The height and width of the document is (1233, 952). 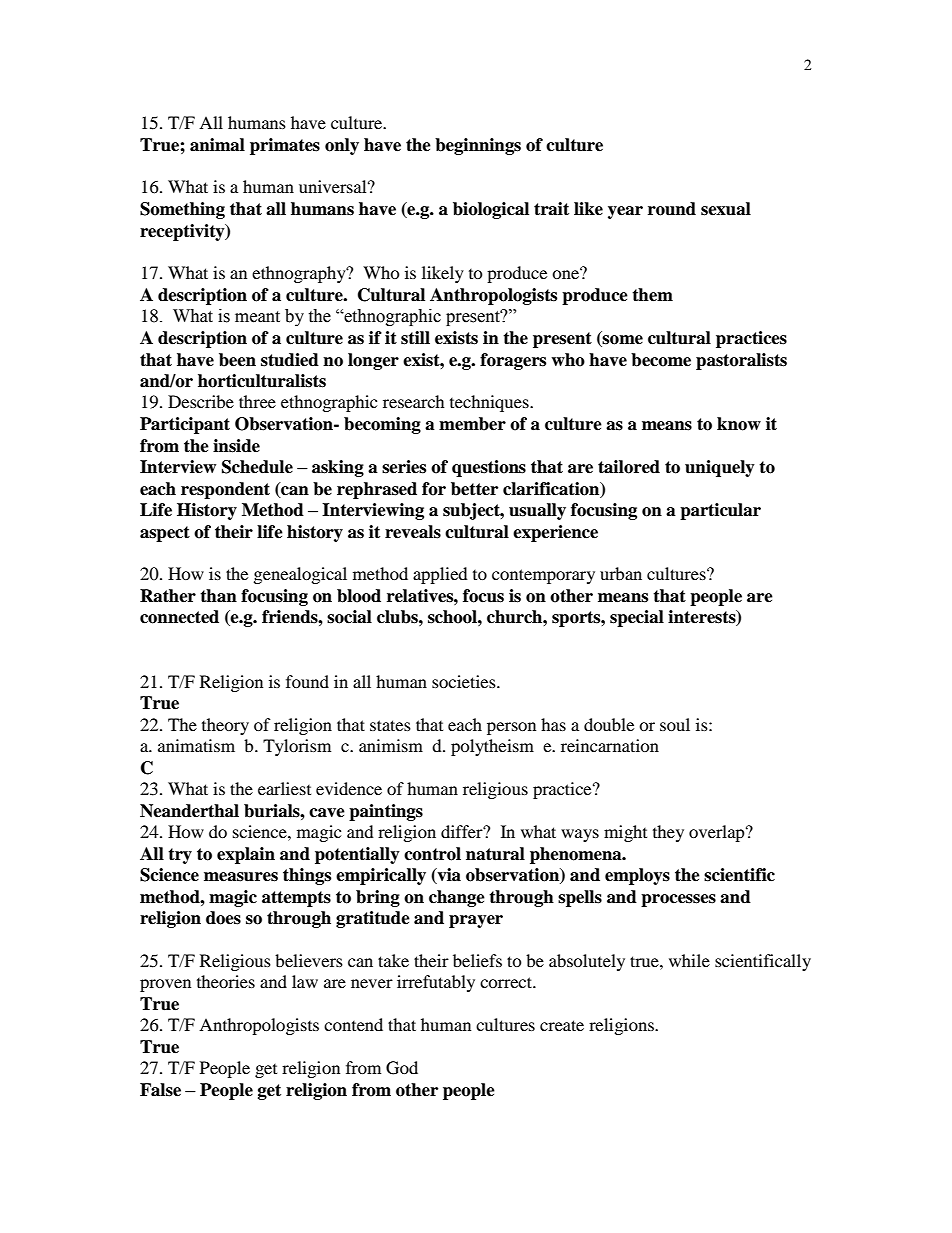 What do you see at coordinates (225, 490) in the document?
I see `respondent` at bounding box center [225, 490].
